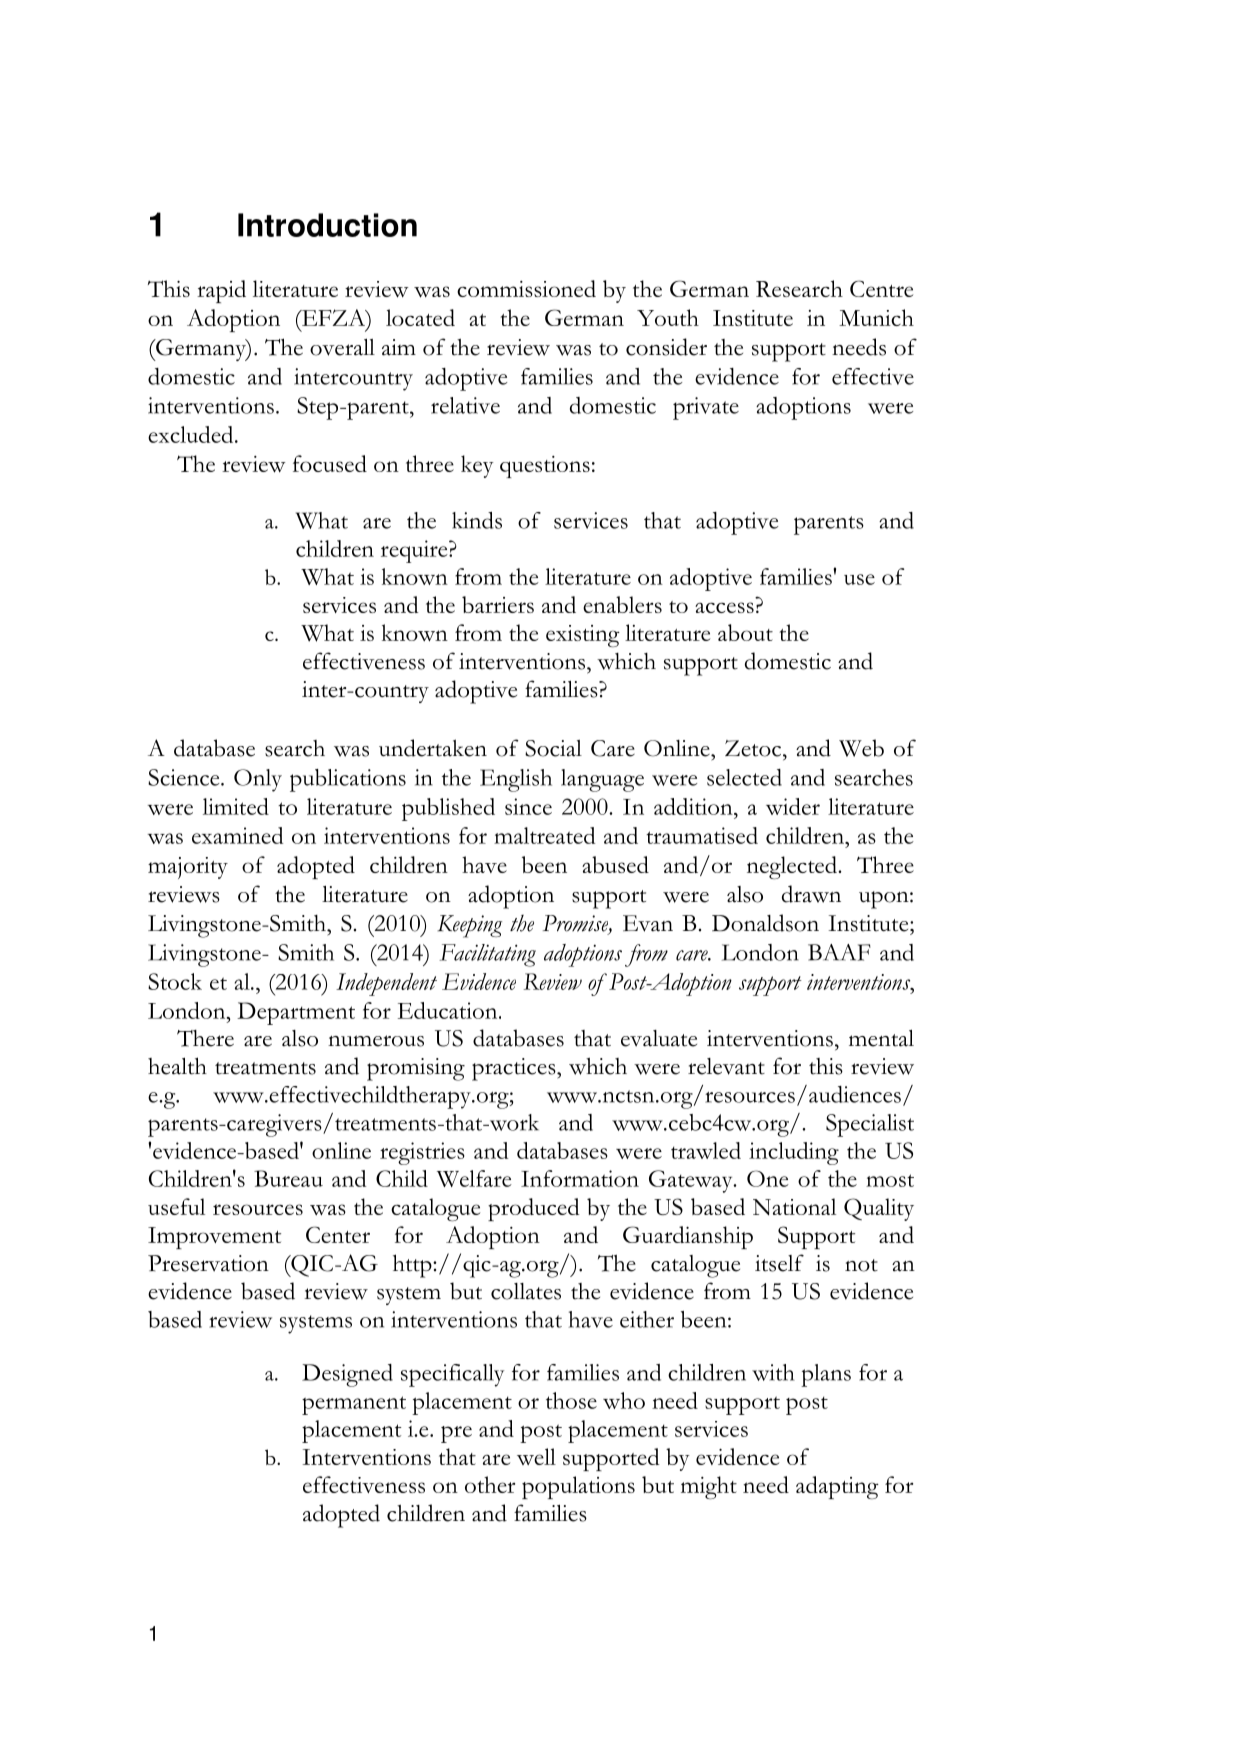 This image has width=1239, height=1754. What do you see at coordinates (536, 1456) in the image?
I see `well` at bounding box center [536, 1456].
